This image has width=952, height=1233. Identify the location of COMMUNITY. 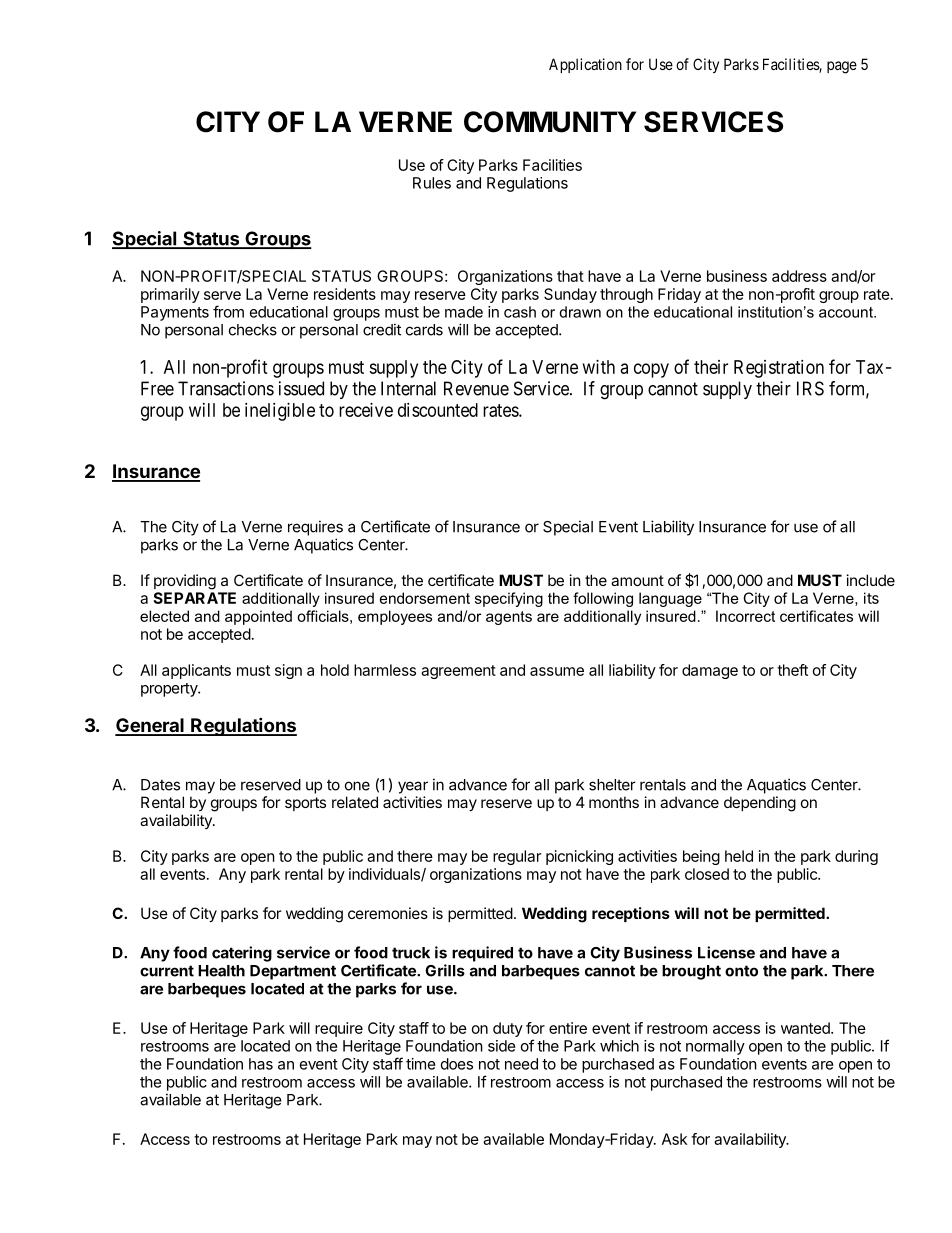
(550, 122).
